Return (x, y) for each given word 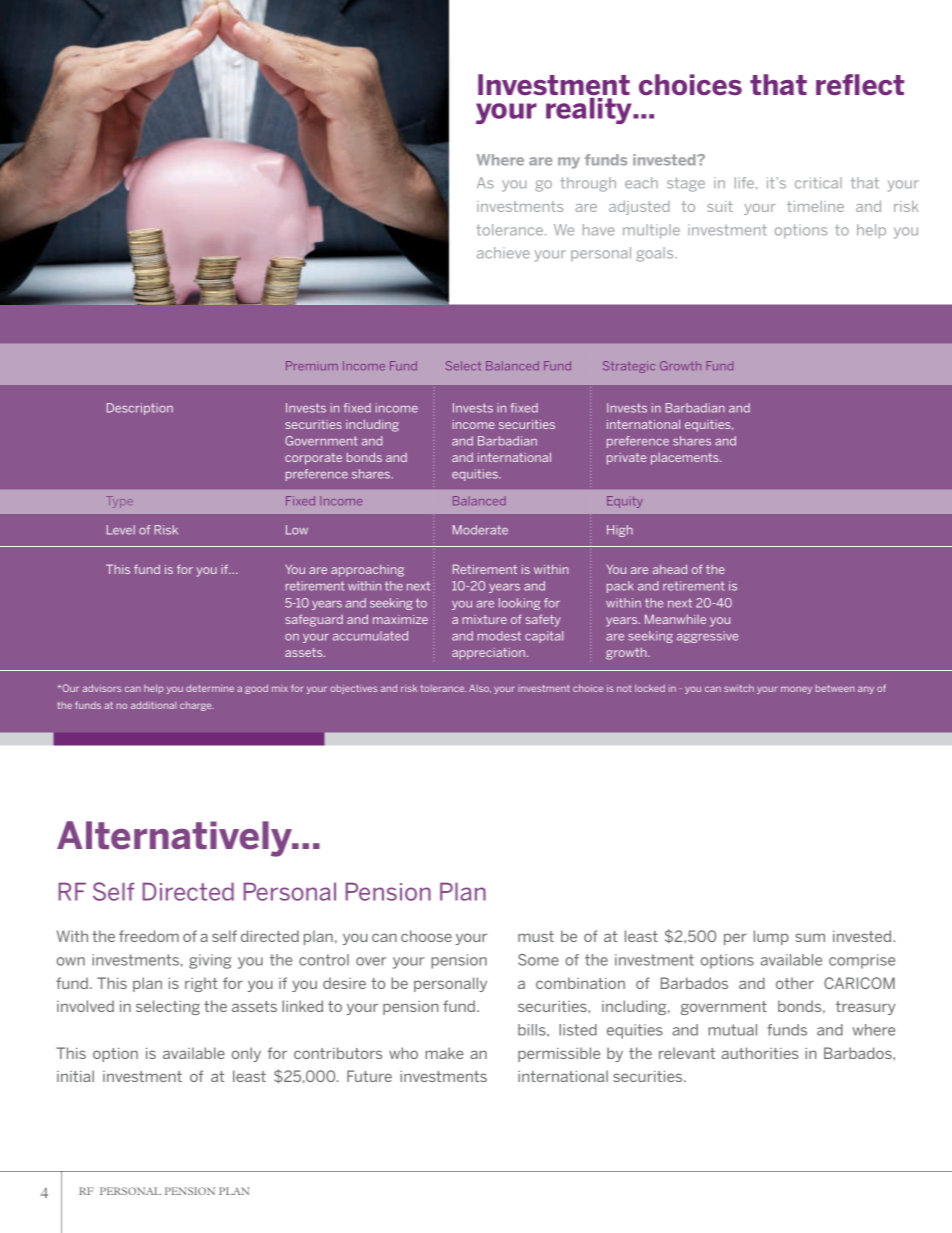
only (246, 1054)
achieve (503, 253)
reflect (860, 84)
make (445, 1053)
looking (519, 604)
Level (121, 530)
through (588, 184)
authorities (760, 1053)
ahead (669, 569)
